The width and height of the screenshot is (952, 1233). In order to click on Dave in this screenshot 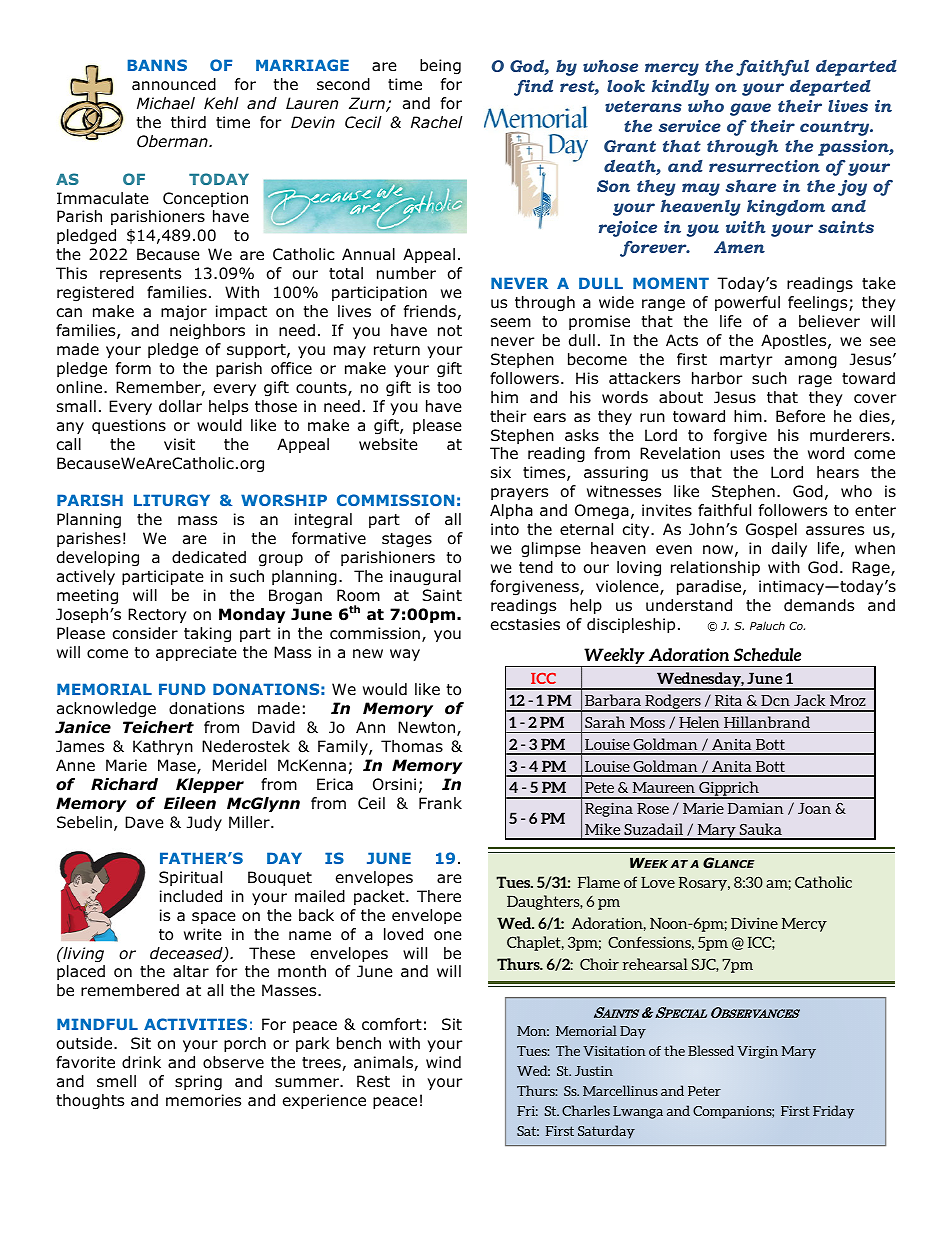, I will do `click(144, 822)`.
